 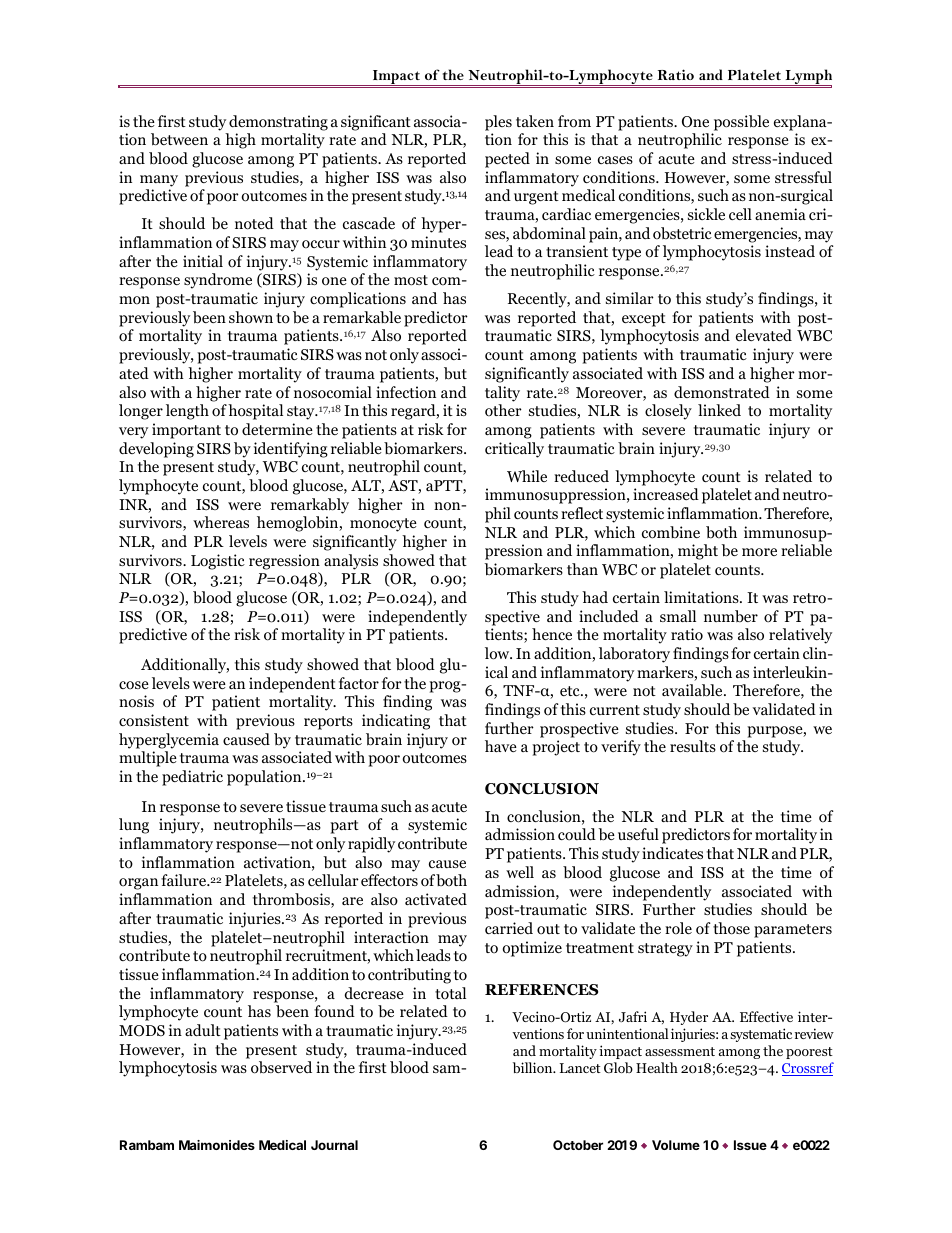 What do you see at coordinates (184, 880) in the document?
I see `failure` at bounding box center [184, 880].
